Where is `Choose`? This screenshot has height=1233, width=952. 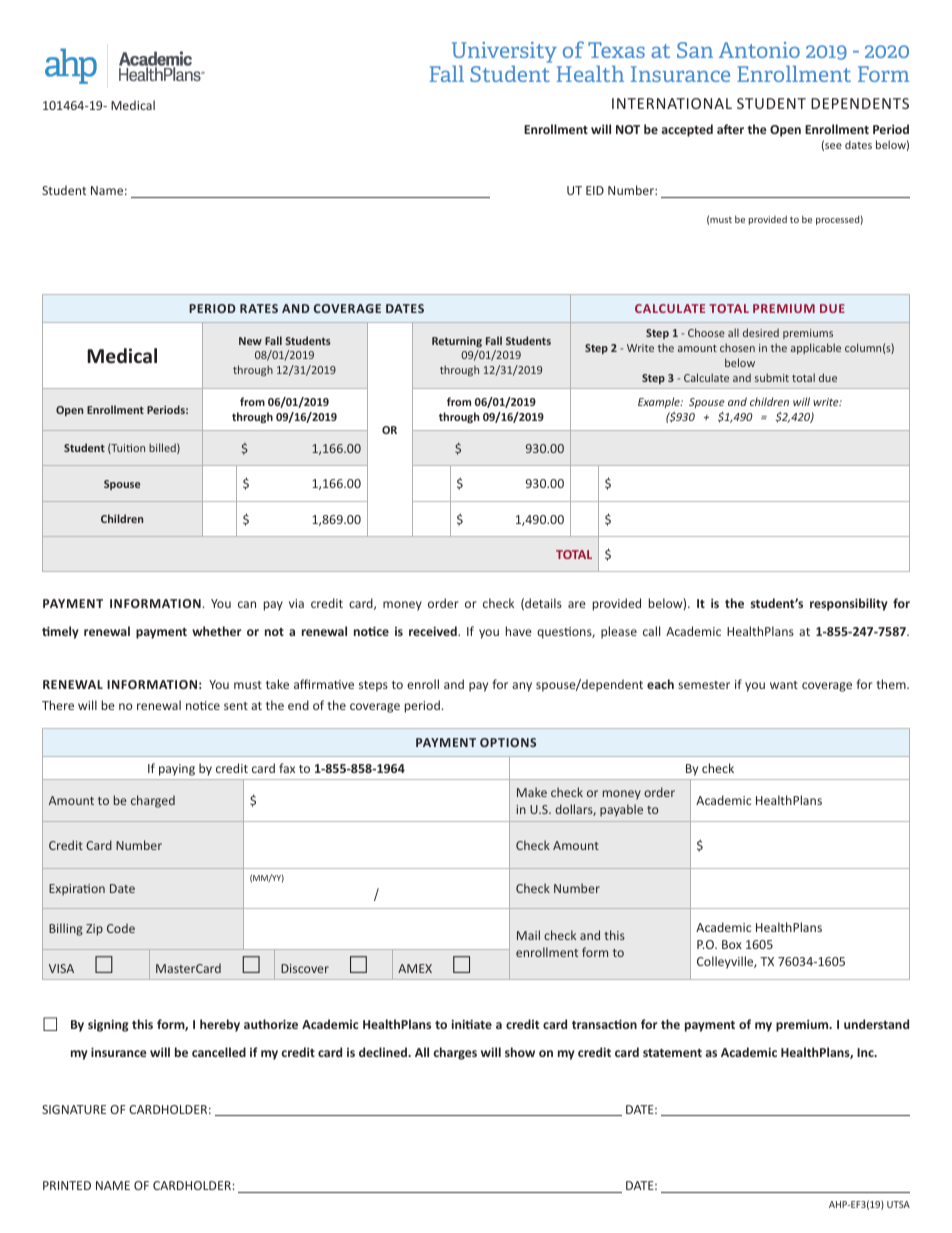
Choose is located at coordinates (706, 332).
